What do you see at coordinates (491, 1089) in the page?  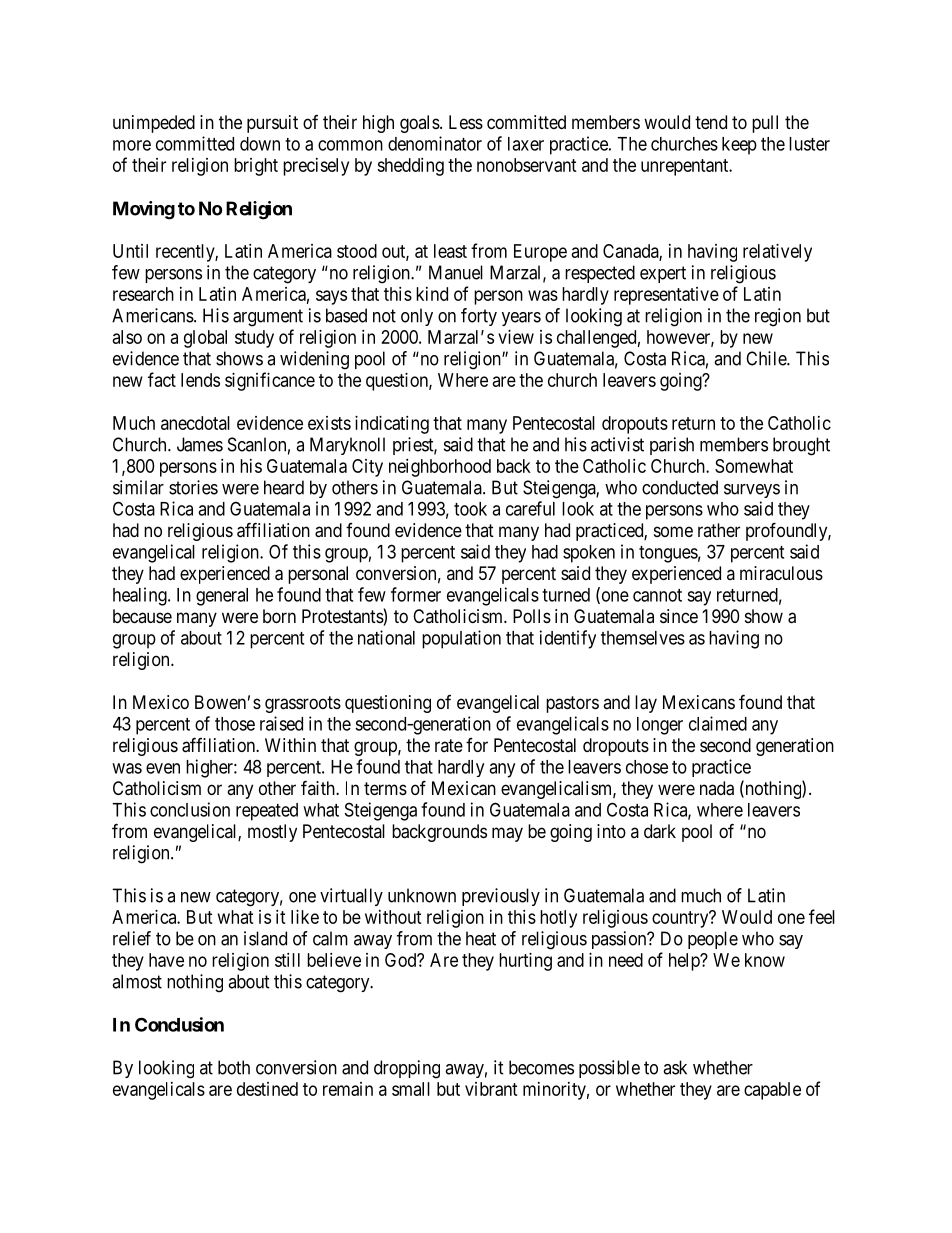 I see `vibrant` at bounding box center [491, 1089].
